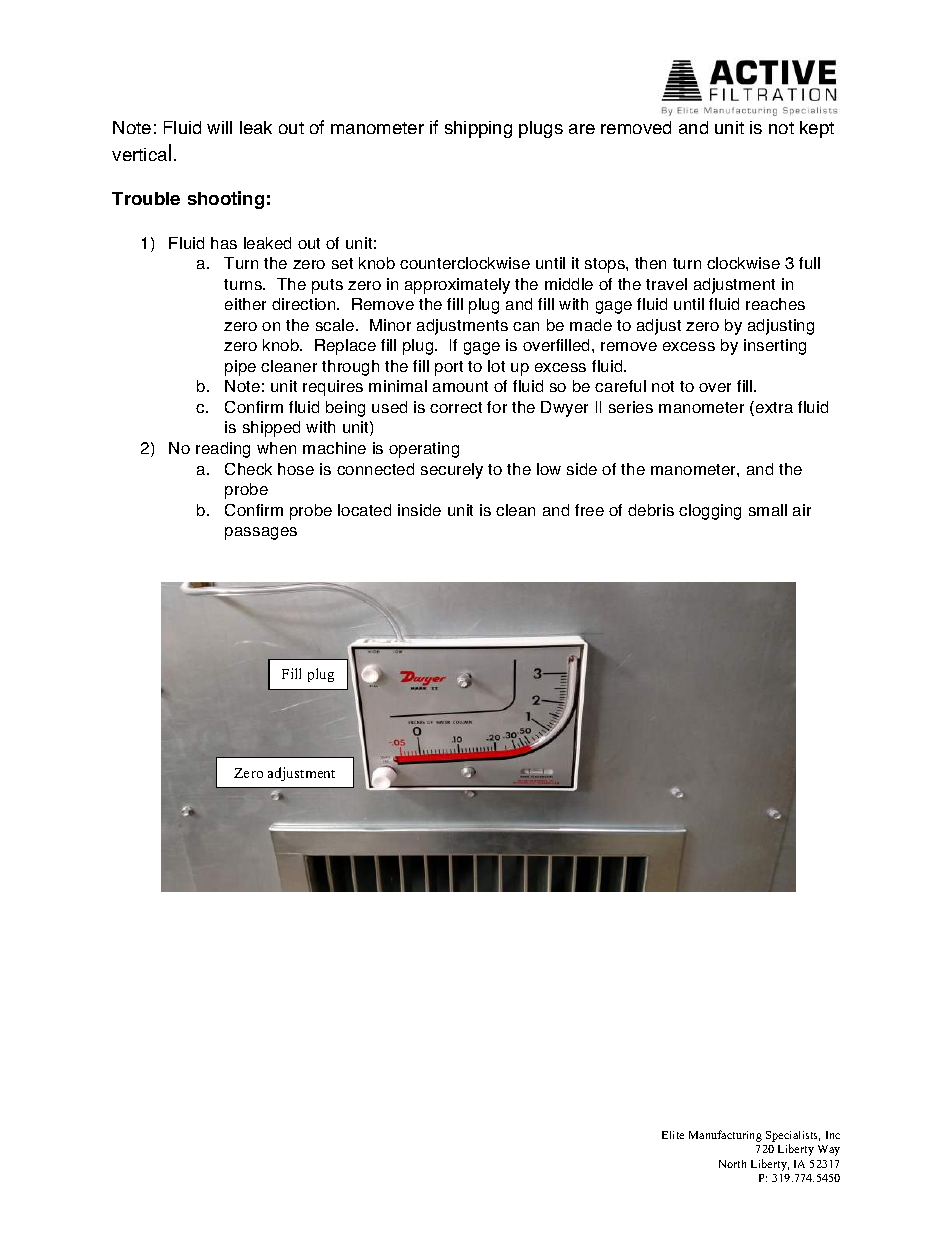 This page has height=1233, width=952. Describe the element at coordinates (817, 129) in the page. I see `kept` at that location.
